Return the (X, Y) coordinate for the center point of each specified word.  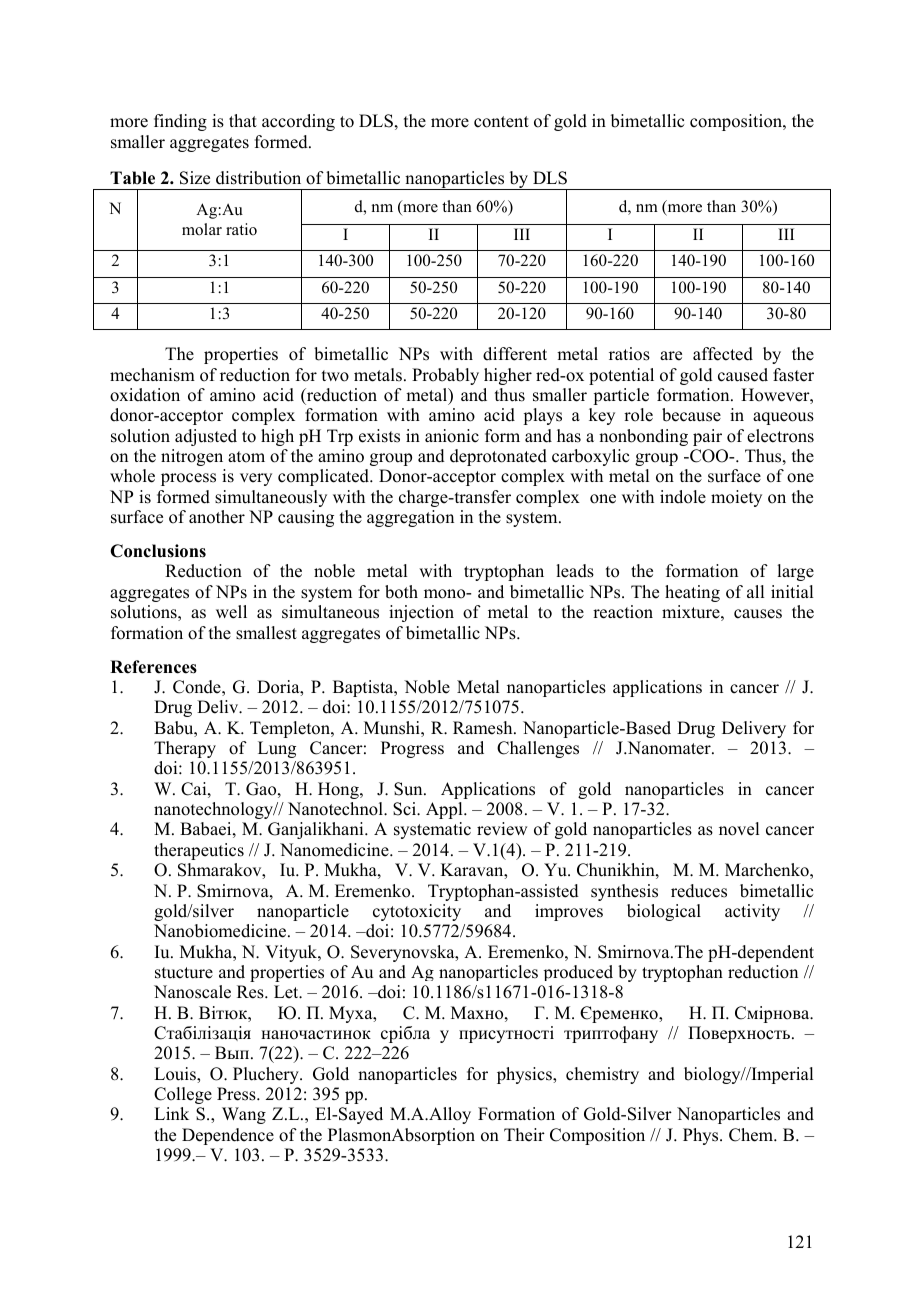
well (231, 612)
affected (723, 354)
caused (743, 375)
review (502, 829)
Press (237, 1094)
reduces (699, 891)
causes (758, 614)
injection (421, 613)
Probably (445, 376)
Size (195, 178)
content (501, 122)
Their (524, 1135)
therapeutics (199, 851)
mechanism (152, 375)
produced (578, 973)
